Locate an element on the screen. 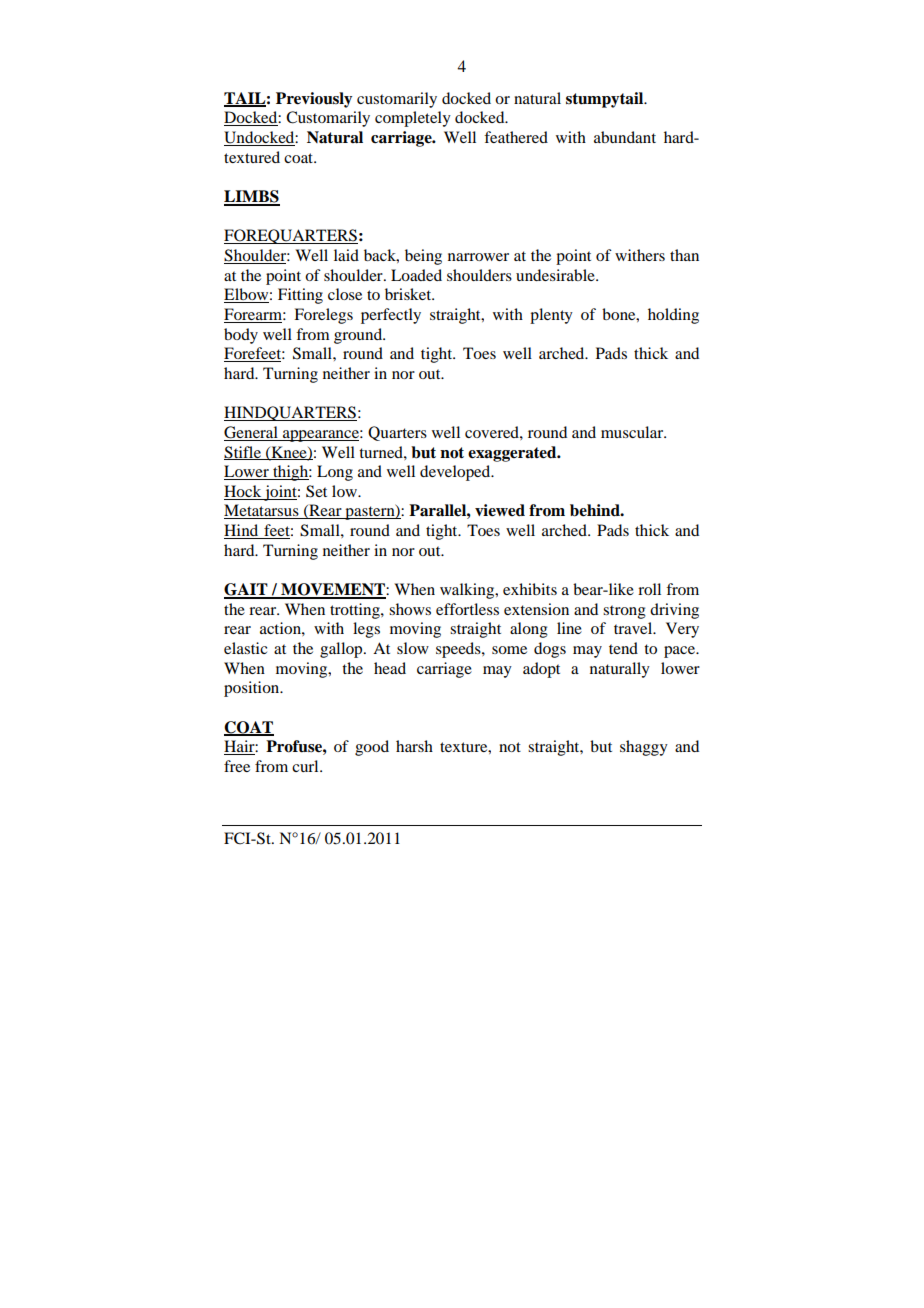 This screenshot has height=1308, width=924. muscular is located at coordinates (633, 432).
